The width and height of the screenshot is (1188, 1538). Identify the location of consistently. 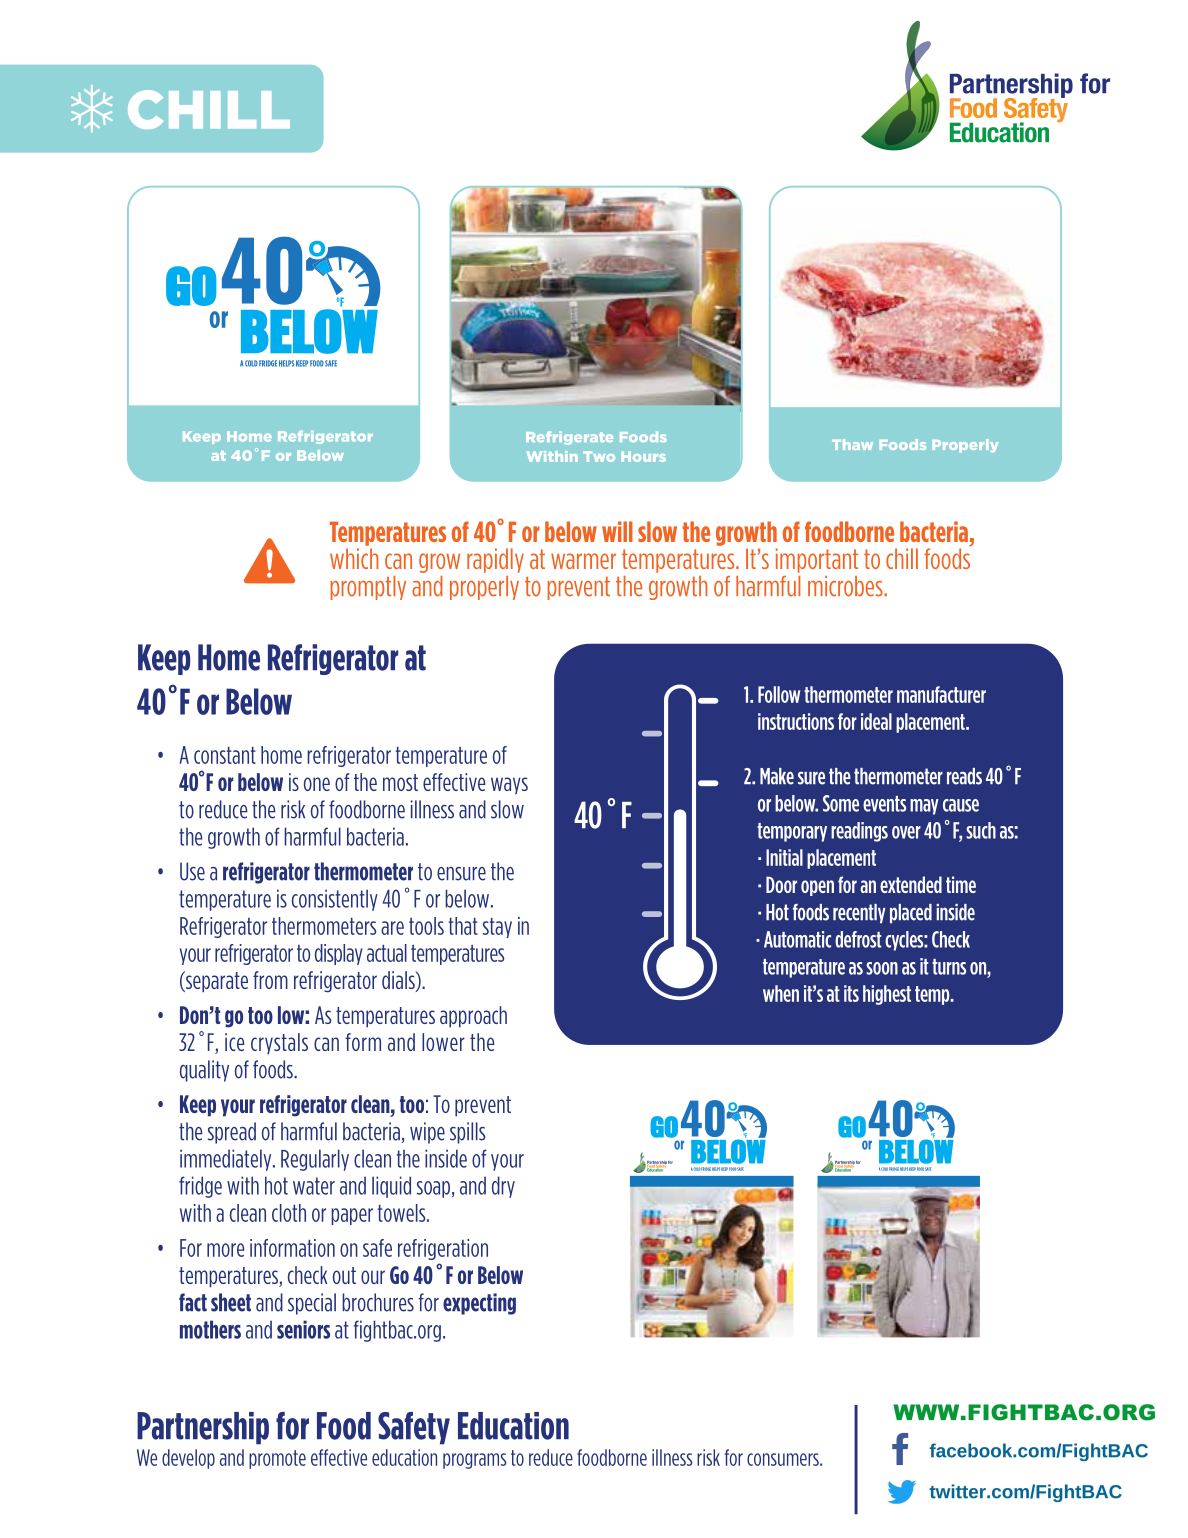
(335, 900).
